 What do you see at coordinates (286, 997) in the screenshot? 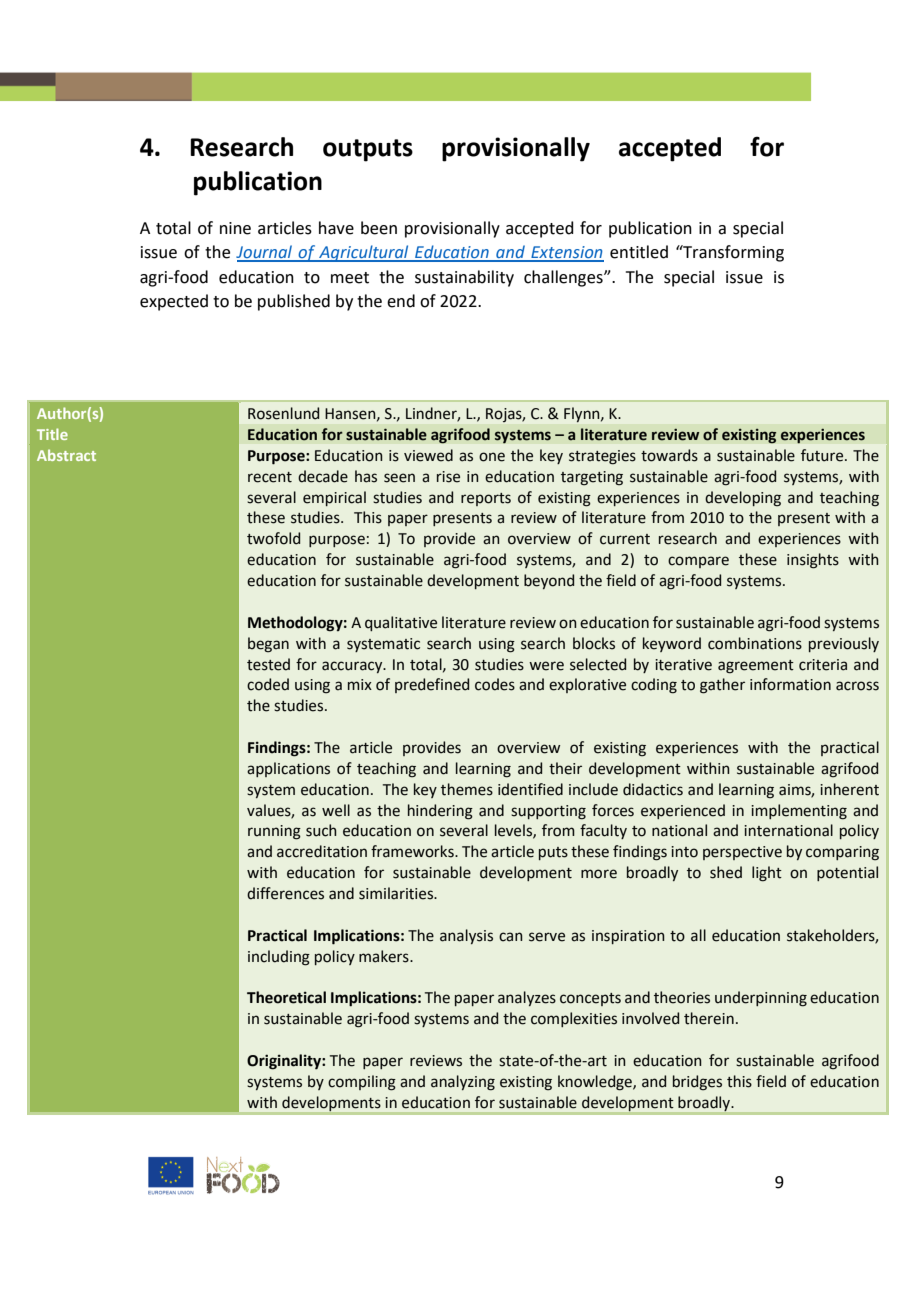
I see `Theoretical` at bounding box center [286, 997].
